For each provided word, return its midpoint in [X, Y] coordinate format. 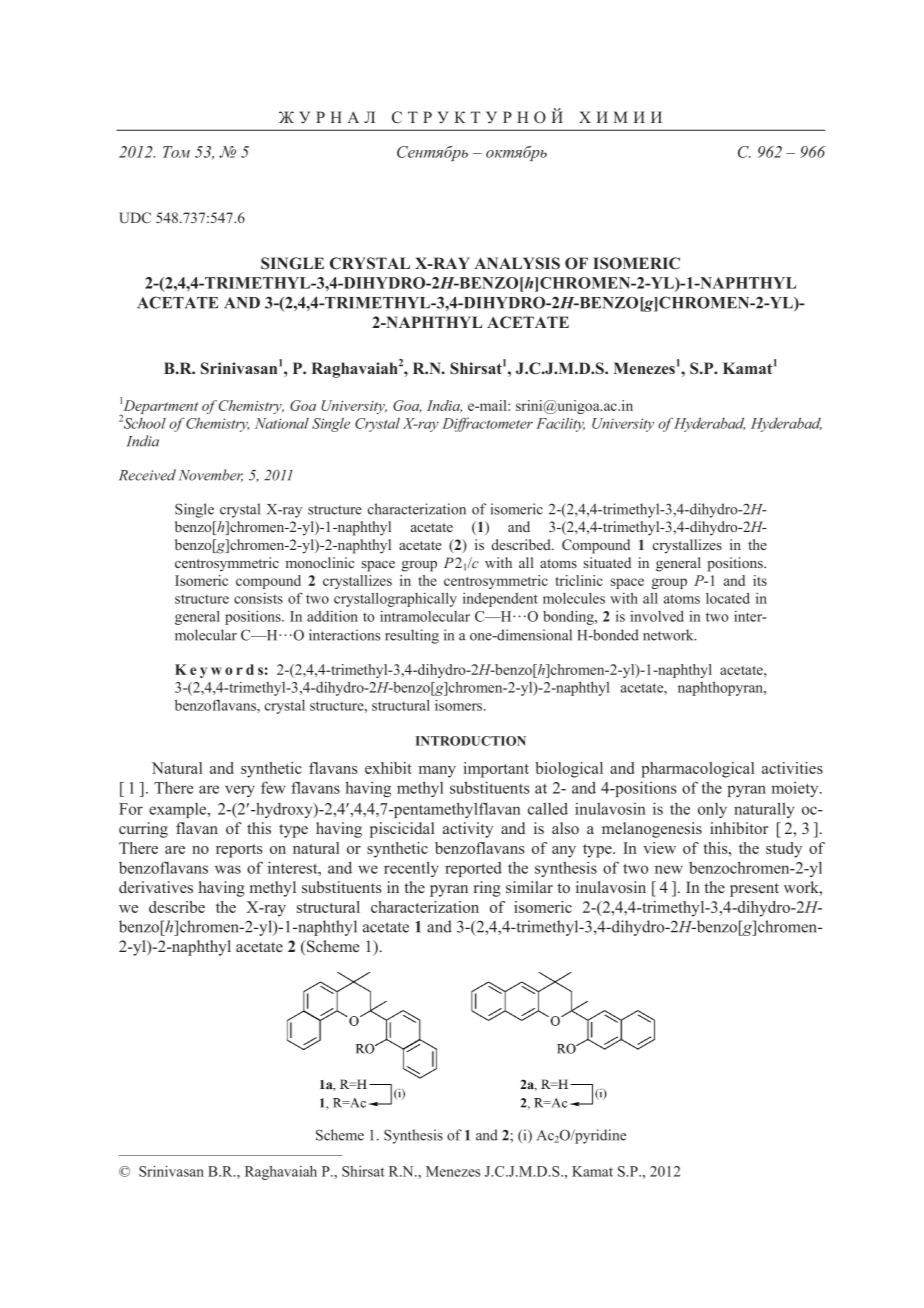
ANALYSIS [517, 263]
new [669, 869]
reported [473, 869]
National [282, 423]
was [228, 869]
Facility [560, 425]
